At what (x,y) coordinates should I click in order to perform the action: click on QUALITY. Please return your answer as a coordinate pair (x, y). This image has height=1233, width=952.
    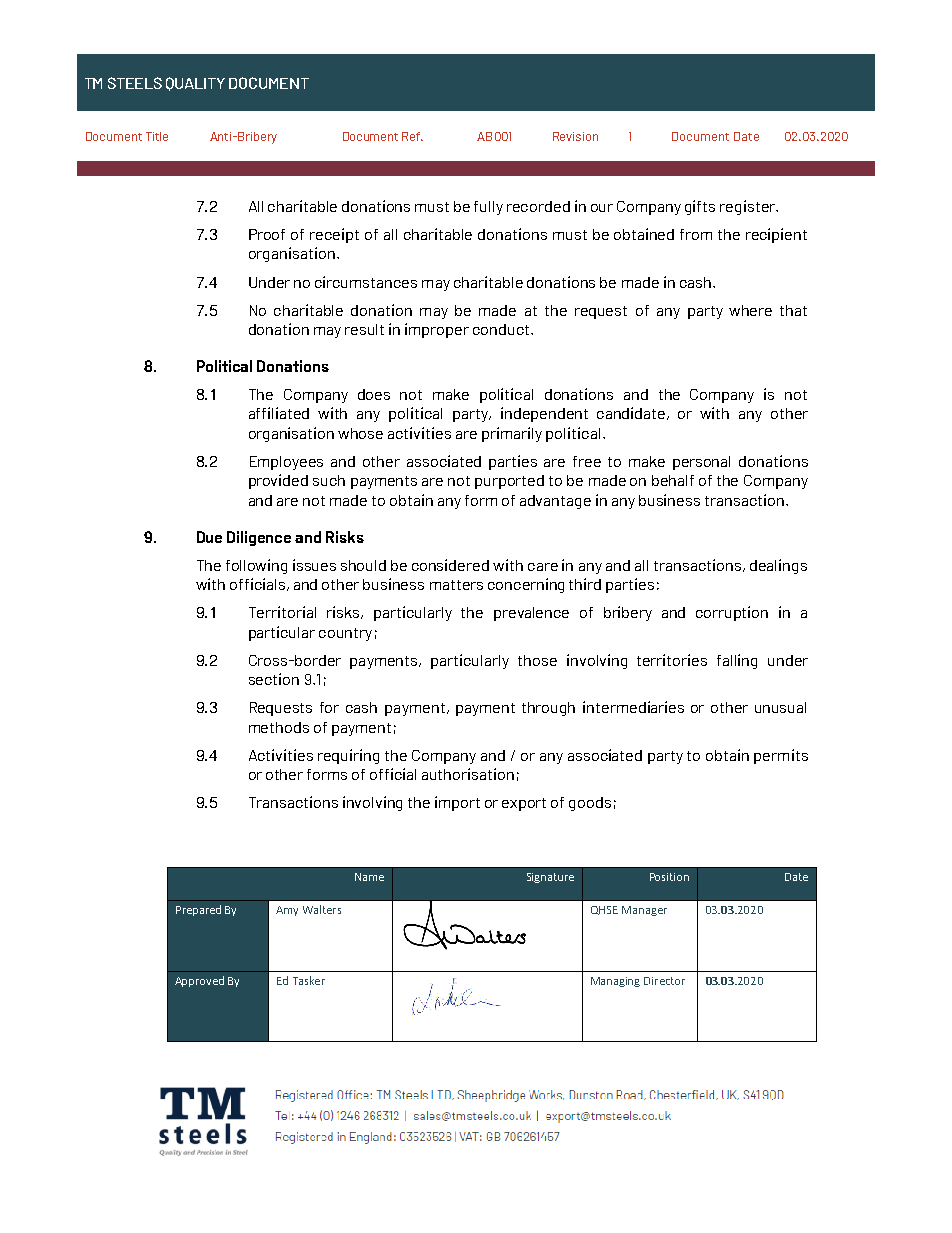
    Looking at the image, I should click on (195, 84).
